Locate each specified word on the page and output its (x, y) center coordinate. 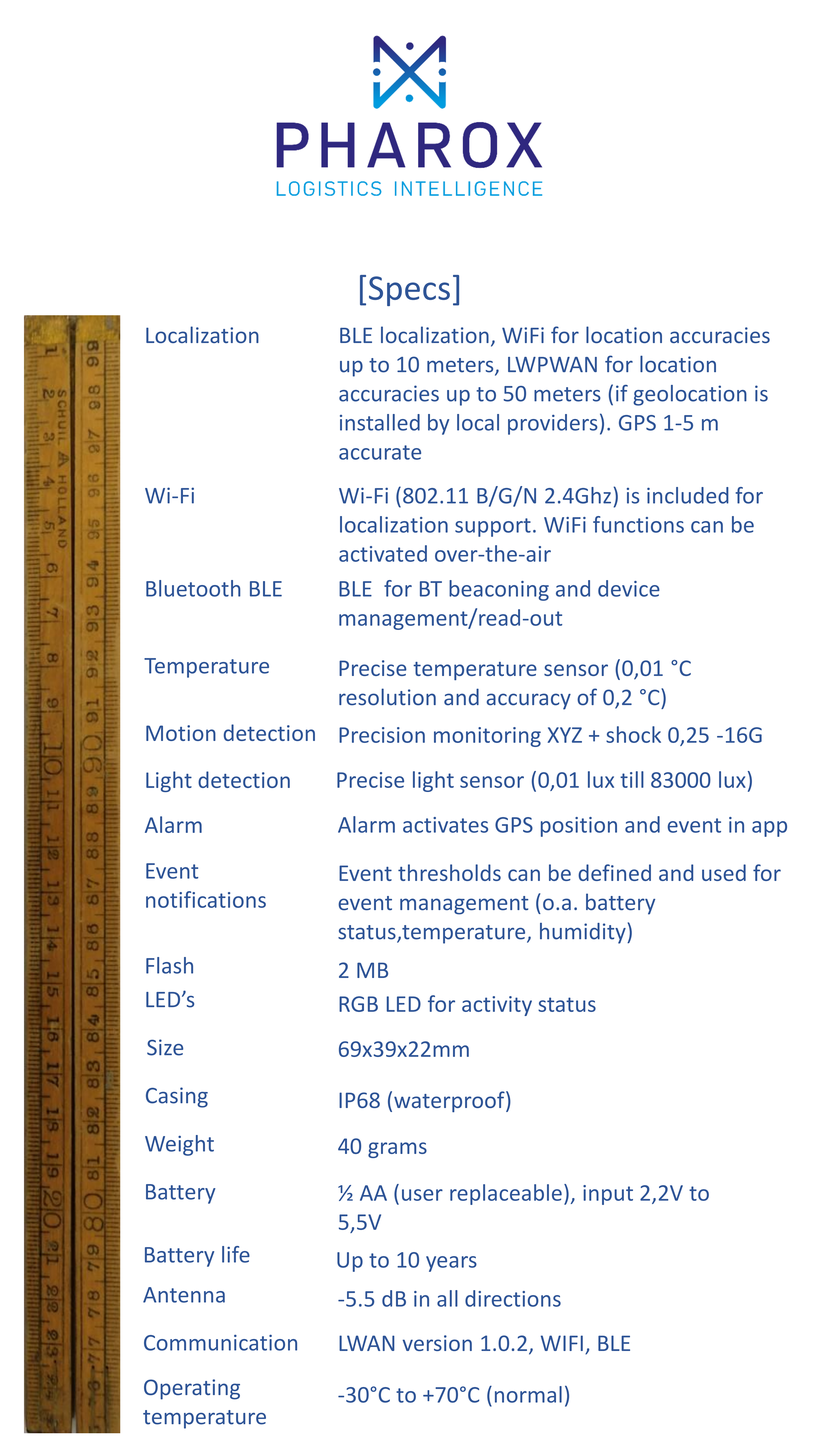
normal (528, 1394)
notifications (206, 899)
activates (445, 825)
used (724, 872)
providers (553, 424)
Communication (220, 1343)
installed (380, 422)
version (437, 1343)
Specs (409, 291)
